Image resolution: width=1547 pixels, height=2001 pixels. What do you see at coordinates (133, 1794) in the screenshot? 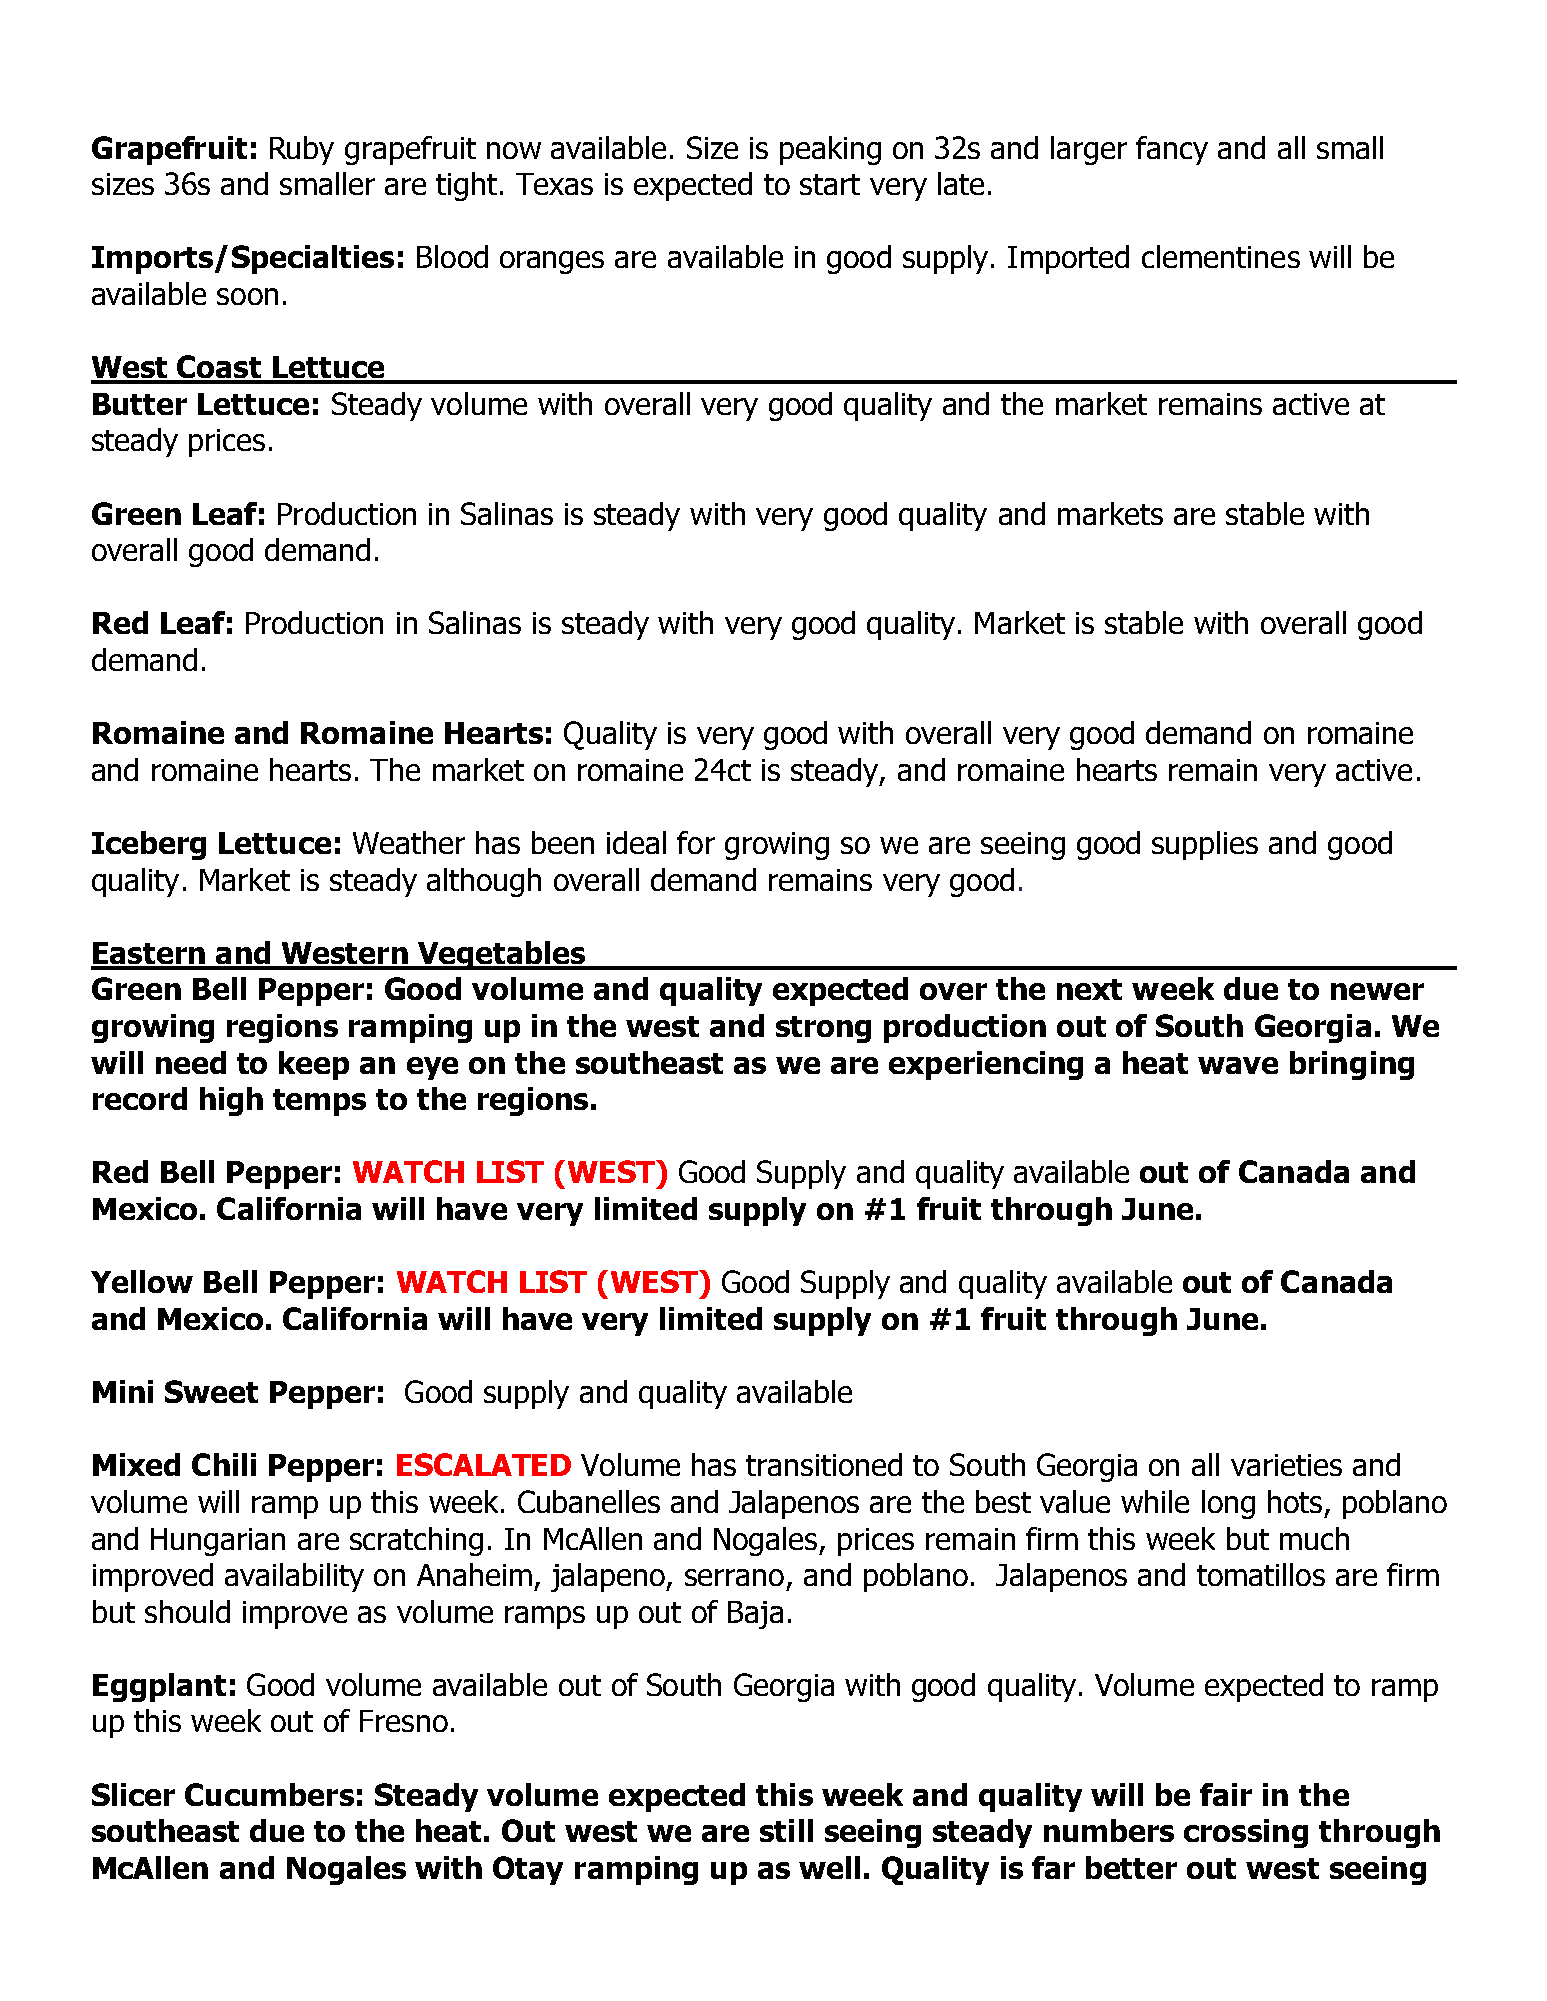
I see `Slicer` at bounding box center [133, 1794].
